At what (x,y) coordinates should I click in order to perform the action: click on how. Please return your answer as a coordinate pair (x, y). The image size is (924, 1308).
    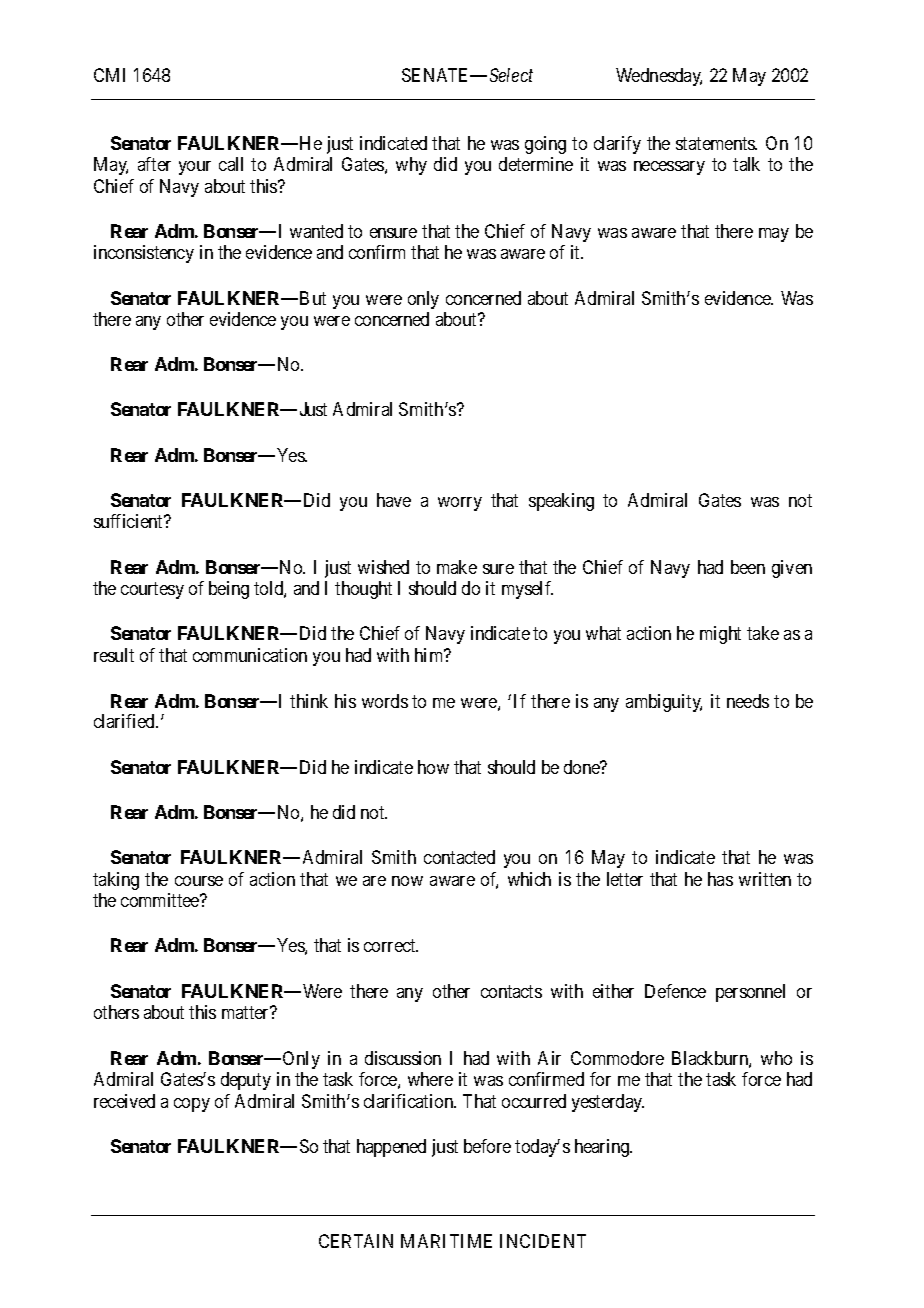
    Looking at the image, I should click on (433, 767).
